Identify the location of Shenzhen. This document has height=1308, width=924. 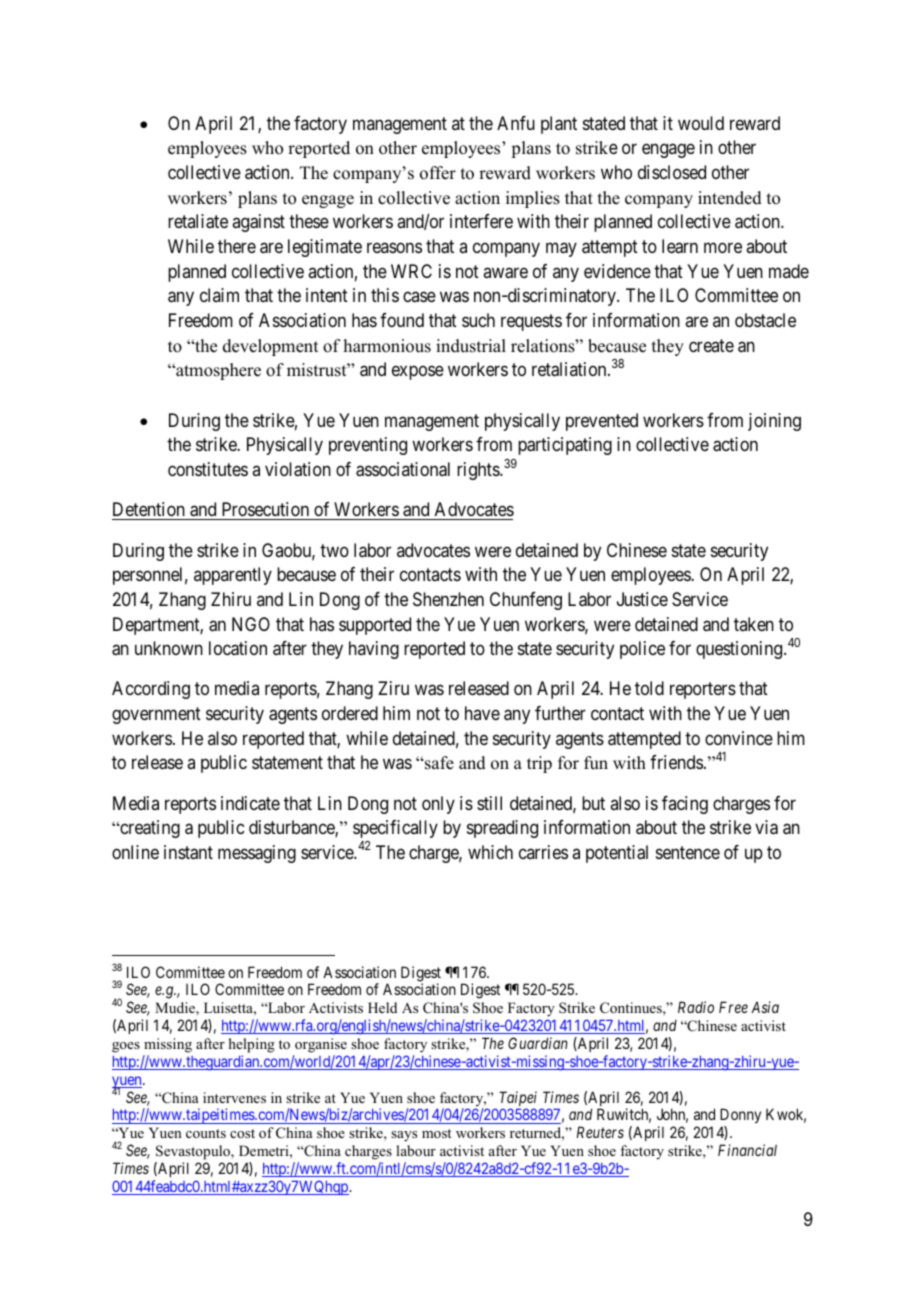
(448, 599).
